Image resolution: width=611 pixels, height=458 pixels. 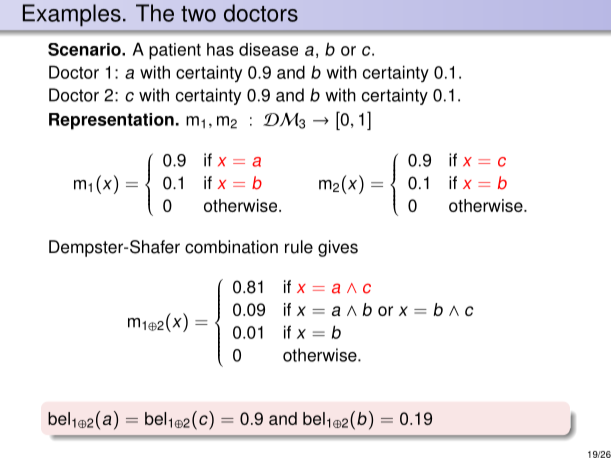 What do you see at coordinates (72, 15) in the image?
I see `Examples` at bounding box center [72, 15].
